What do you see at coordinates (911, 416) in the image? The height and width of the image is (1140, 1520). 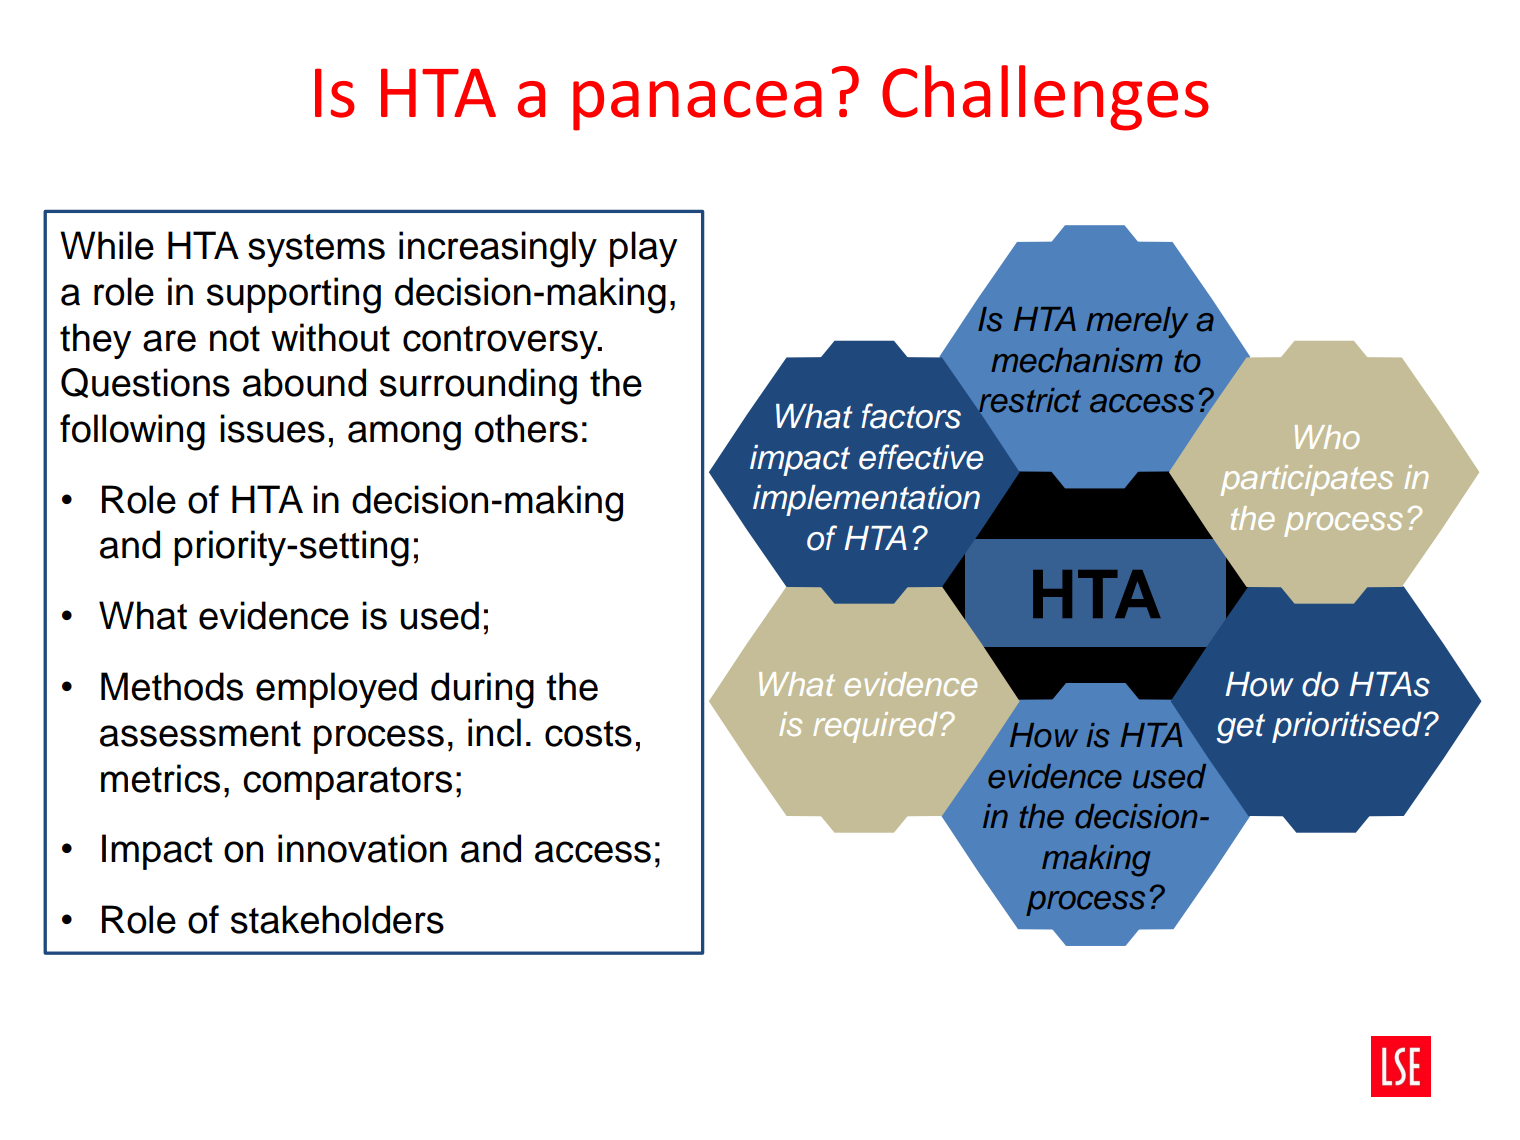 I see `factors` at bounding box center [911, 416].
